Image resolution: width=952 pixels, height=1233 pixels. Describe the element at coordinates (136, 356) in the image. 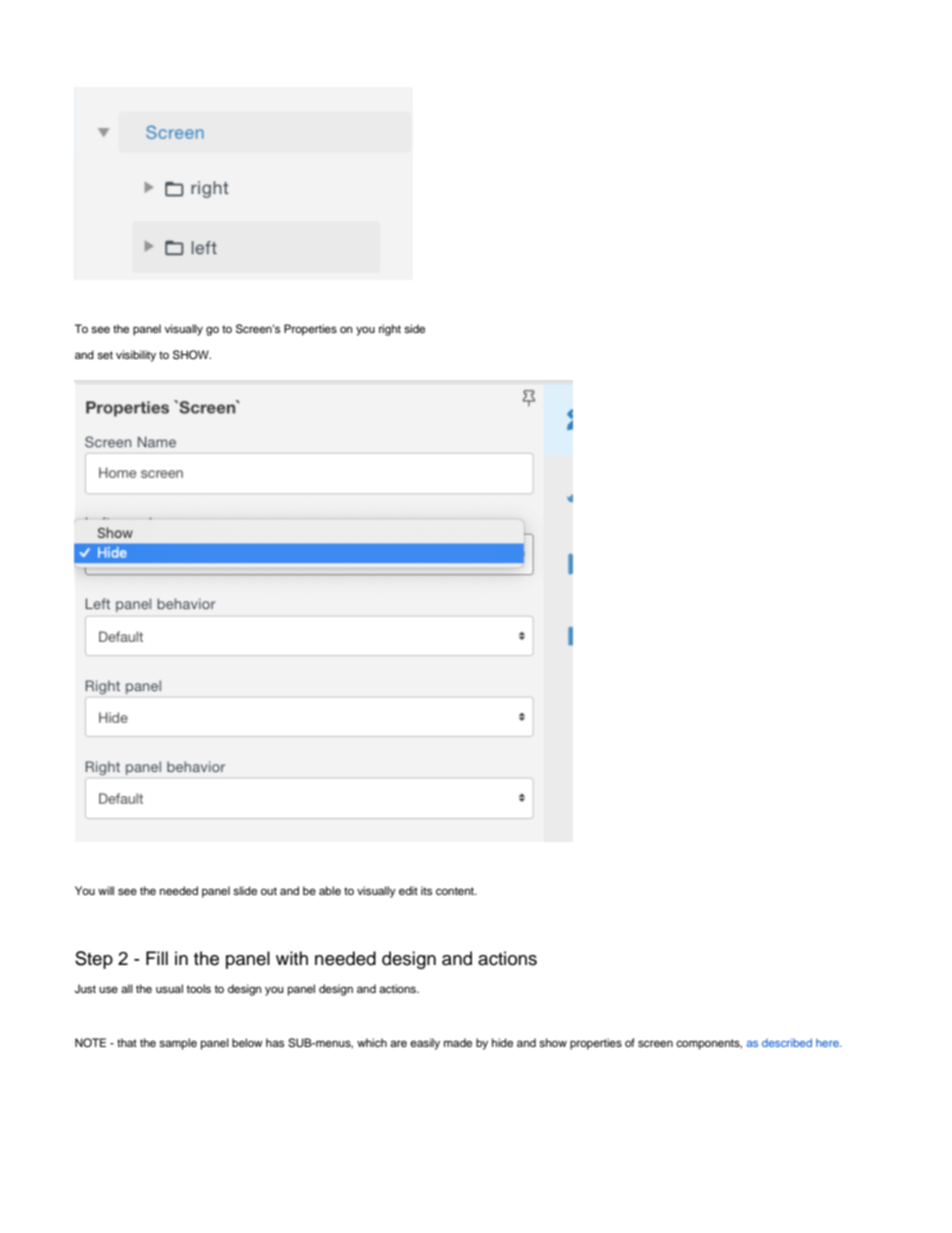

I see `visibility` at that location.
